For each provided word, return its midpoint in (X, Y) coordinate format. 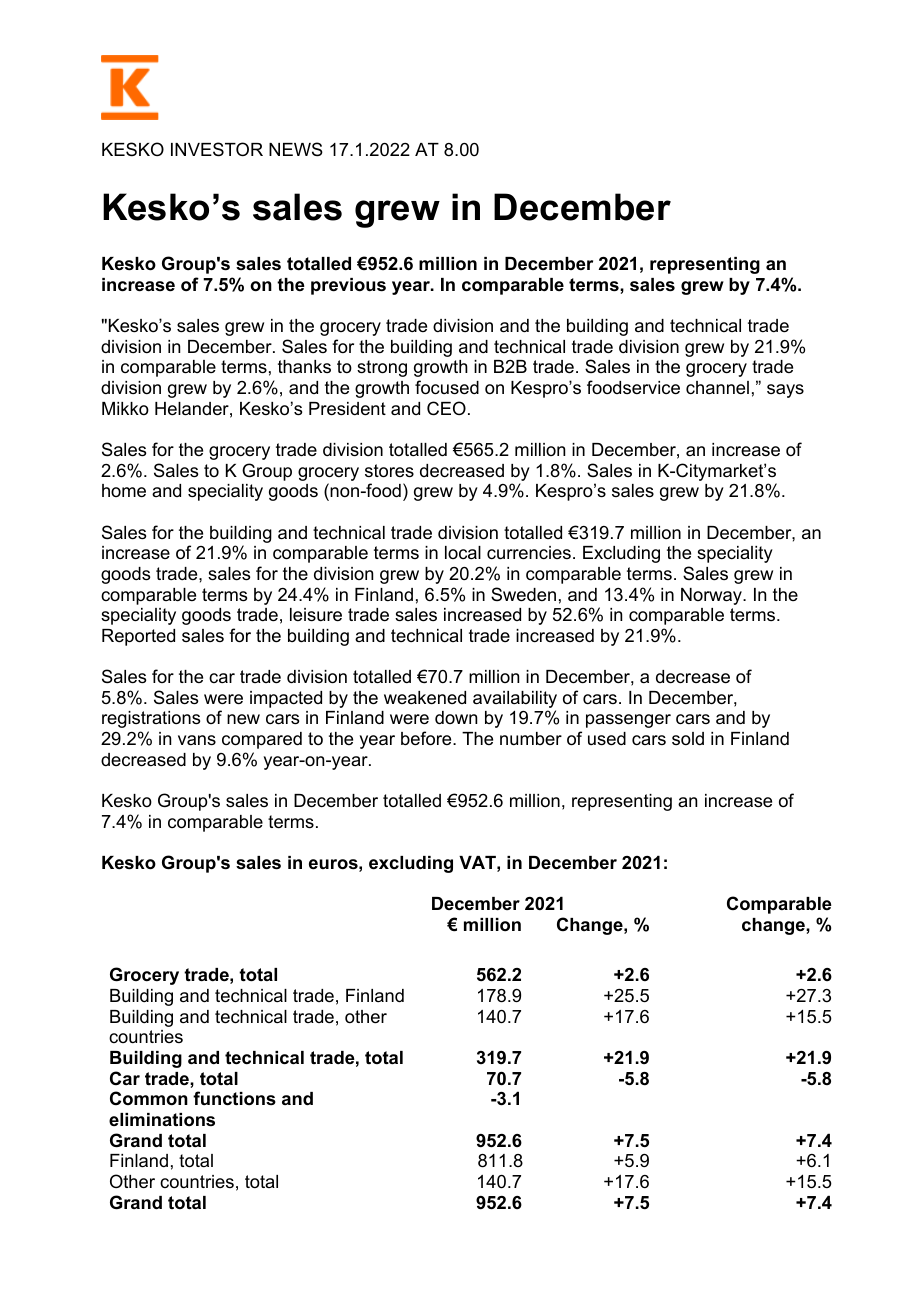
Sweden (523, 594)
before (427, 738)
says (785, 391)
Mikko (125, 408)
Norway (712, 596)
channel (717, 387)
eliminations (162, 1119)
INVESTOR (217, 149)
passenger (628, 721)
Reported (138, 637)
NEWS (296, 149)
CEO (446, 408)
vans (197, 740)
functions (234, 1098)
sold (688, 738)
